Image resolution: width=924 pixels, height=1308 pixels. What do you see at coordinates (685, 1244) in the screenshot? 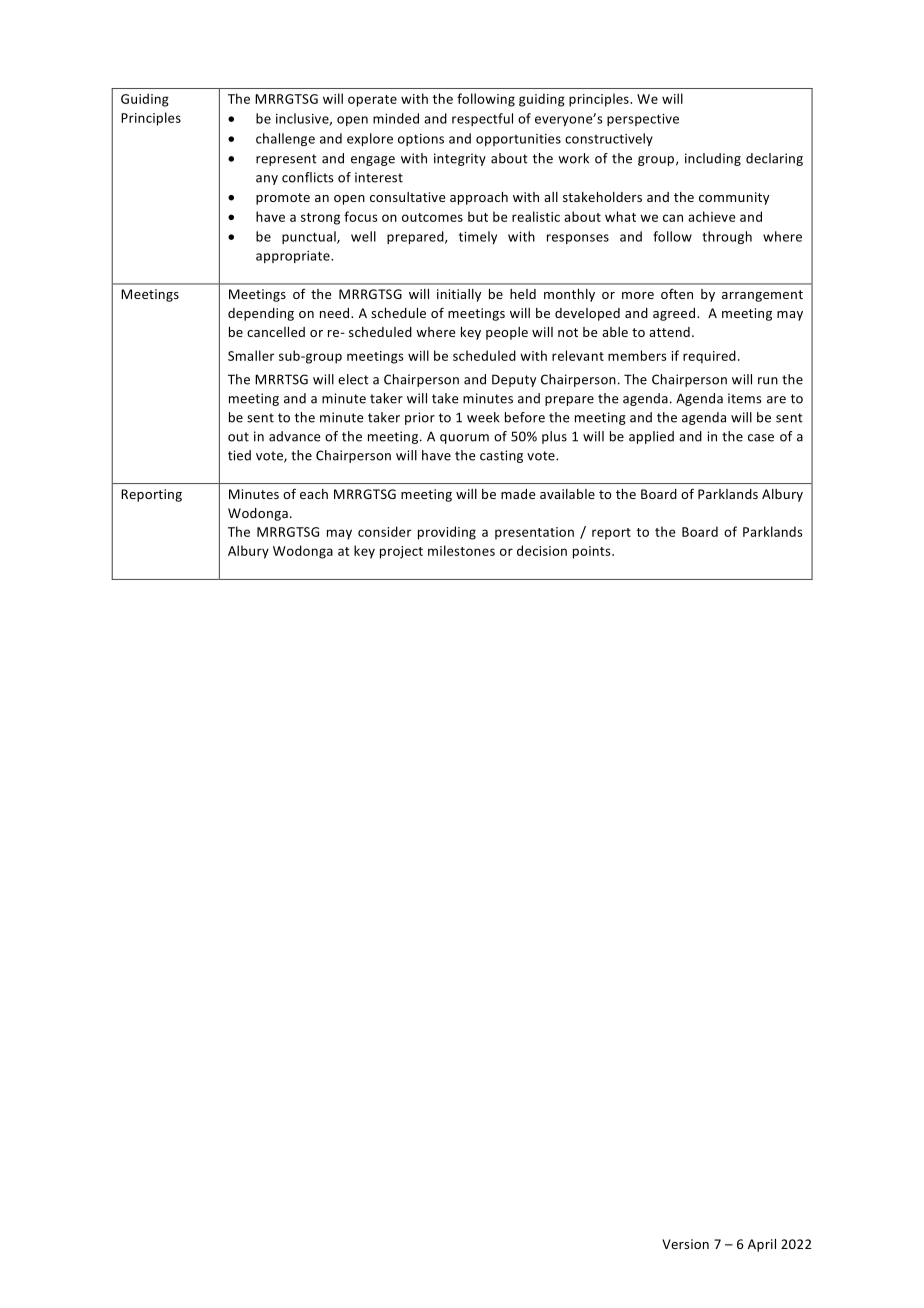
I see `Version` at bounding box center [685, 1244].
